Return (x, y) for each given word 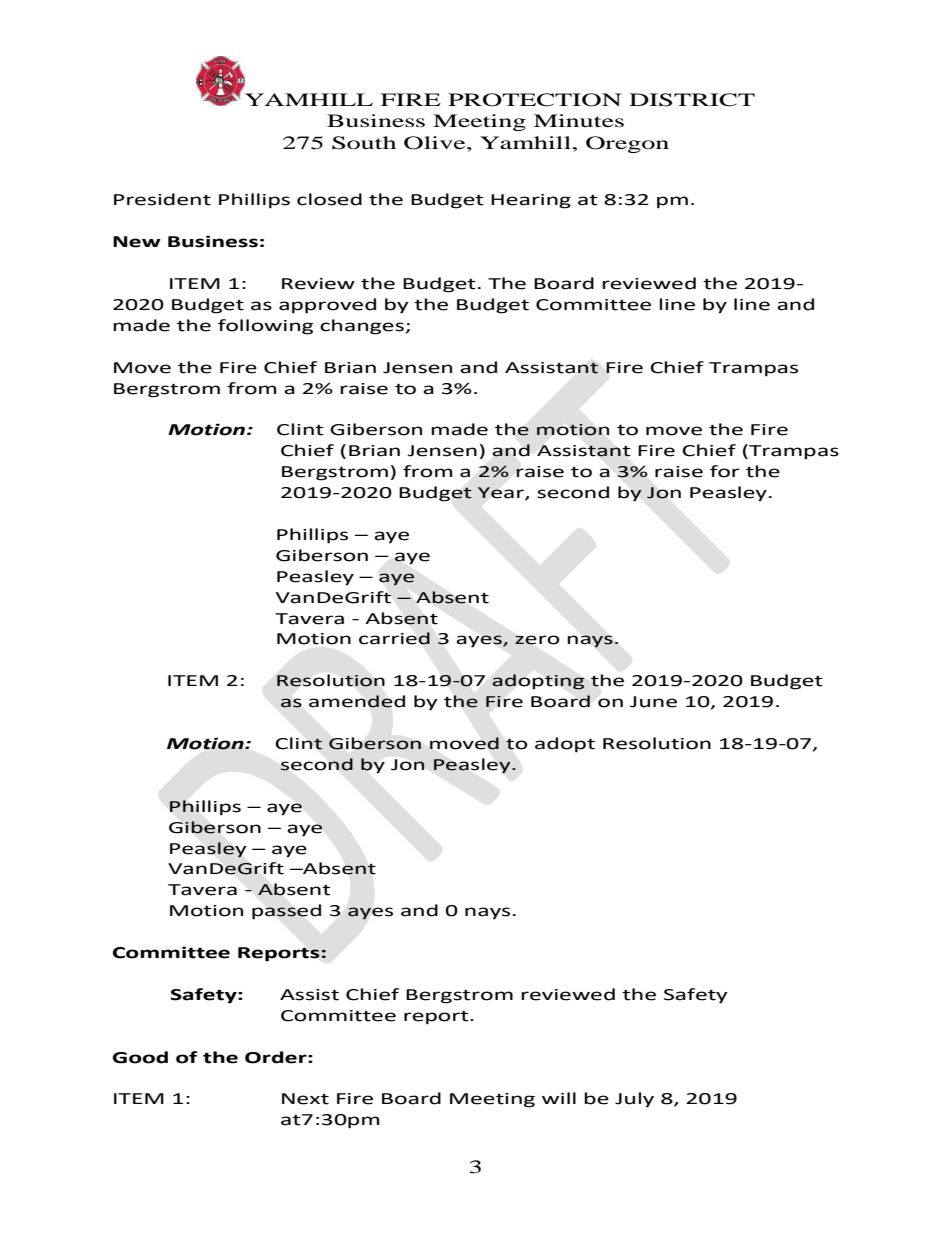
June (653, 702)
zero (537, 640)
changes (362, 327)
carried (394, 638)
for (725, 471)
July (634, 1100)
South (364, 143)
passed (286, 912)
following (265, 327)
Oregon (627, 144)
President (162, 199)
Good (140, 1057)
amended (357, 701)
